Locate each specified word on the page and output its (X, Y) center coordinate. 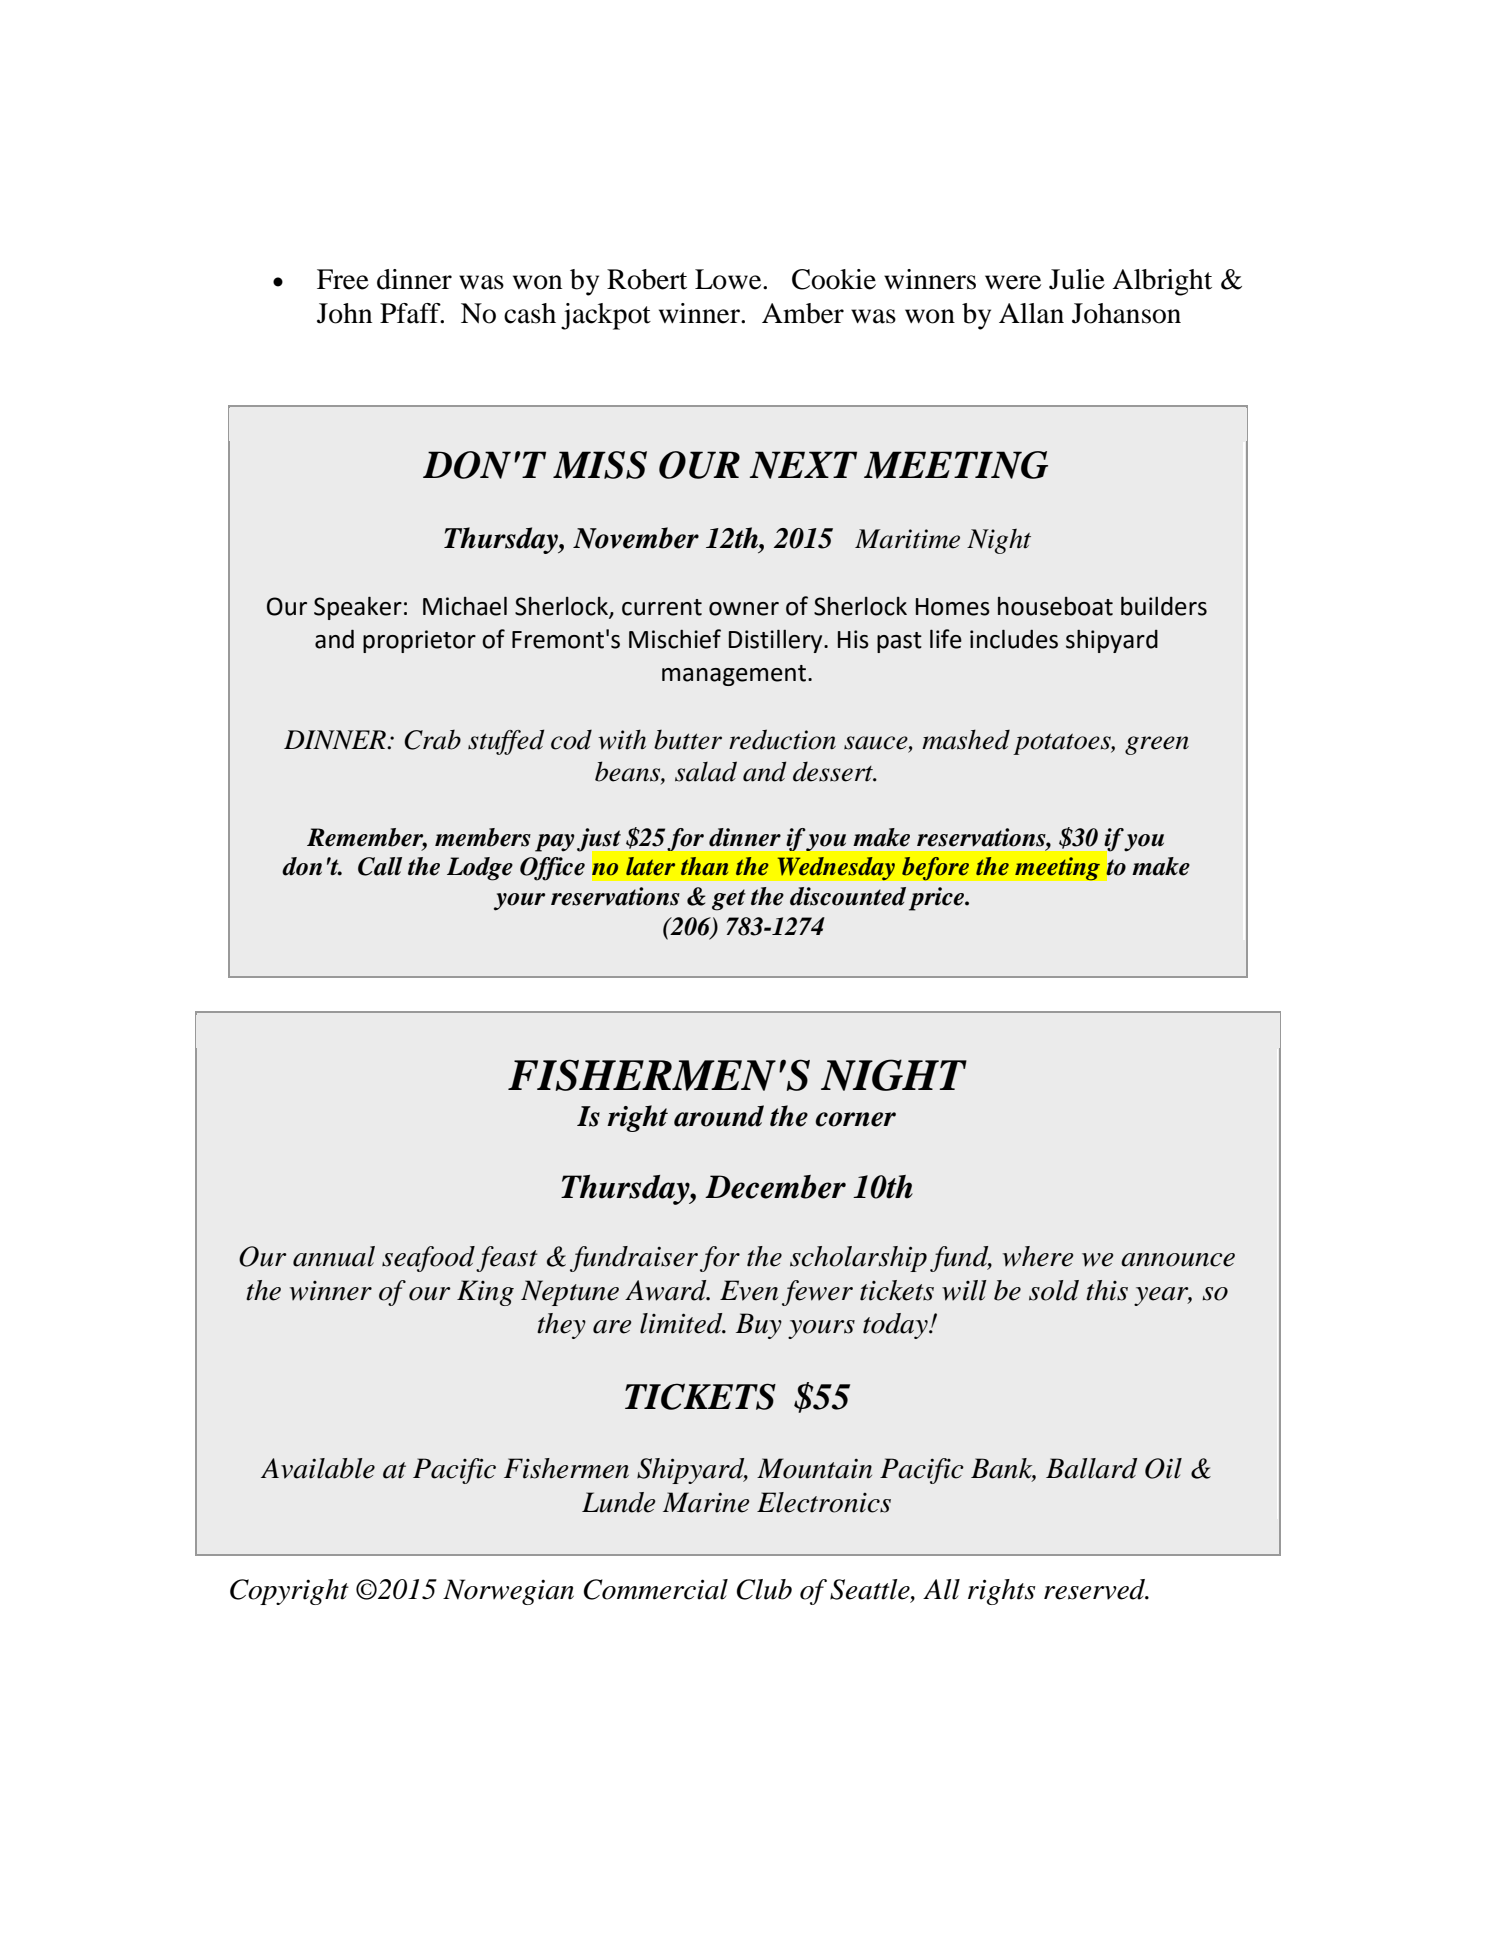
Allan (1031, 313)
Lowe (729, 279)
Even (749, 1290)
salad (706, 771)
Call (380, 866)
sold (1054, 1290)
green (1157, 745)
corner (855, 1119)
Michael (465, 606)
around (719, 1116)
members (483, 837)
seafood (428, 1259)
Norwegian (508, 1592)
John (344, 313)
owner (744, 609)
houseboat (1055, 606)
